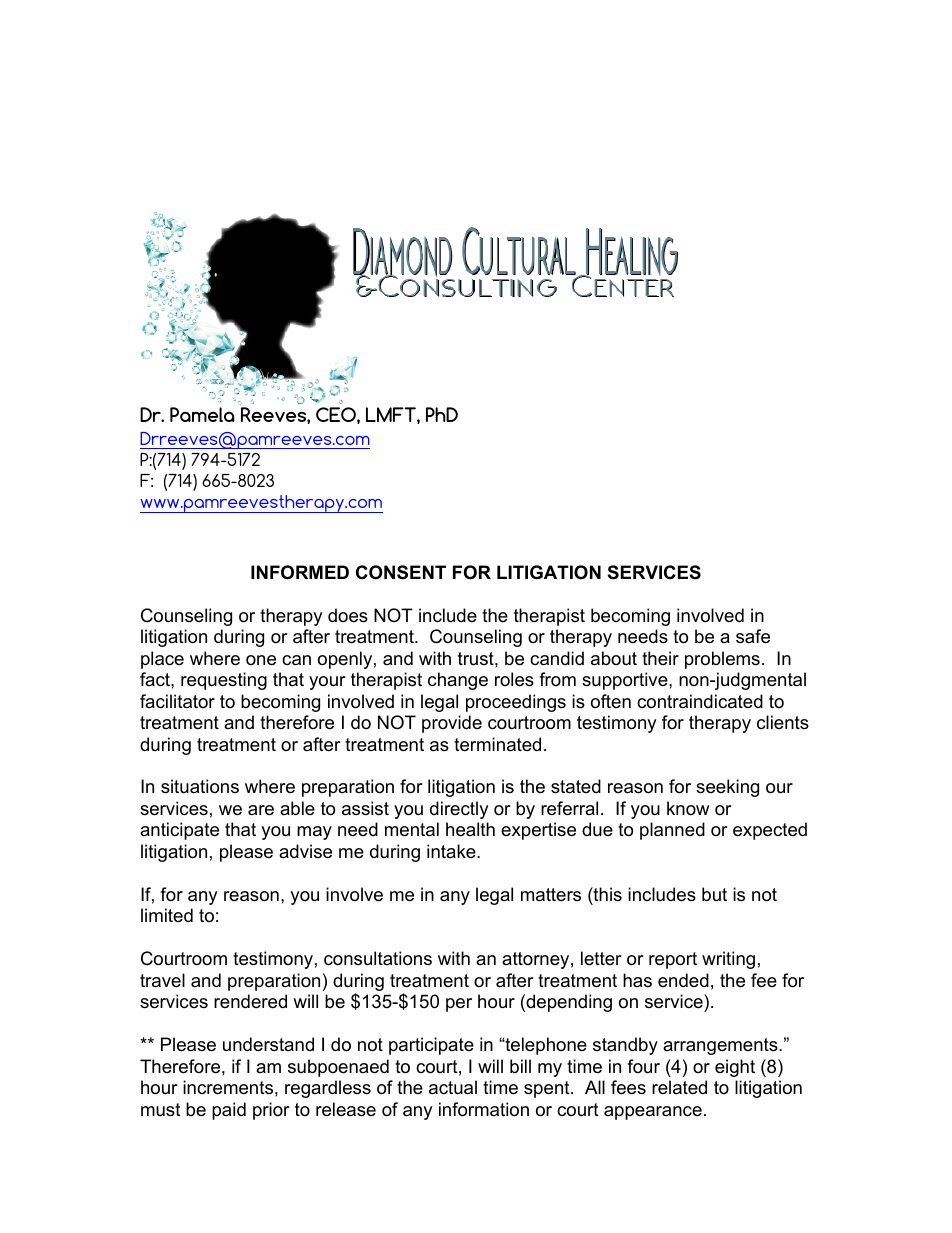  Describe the element at coordinates (229, 1111) in the page. I see `paid` at that location.
